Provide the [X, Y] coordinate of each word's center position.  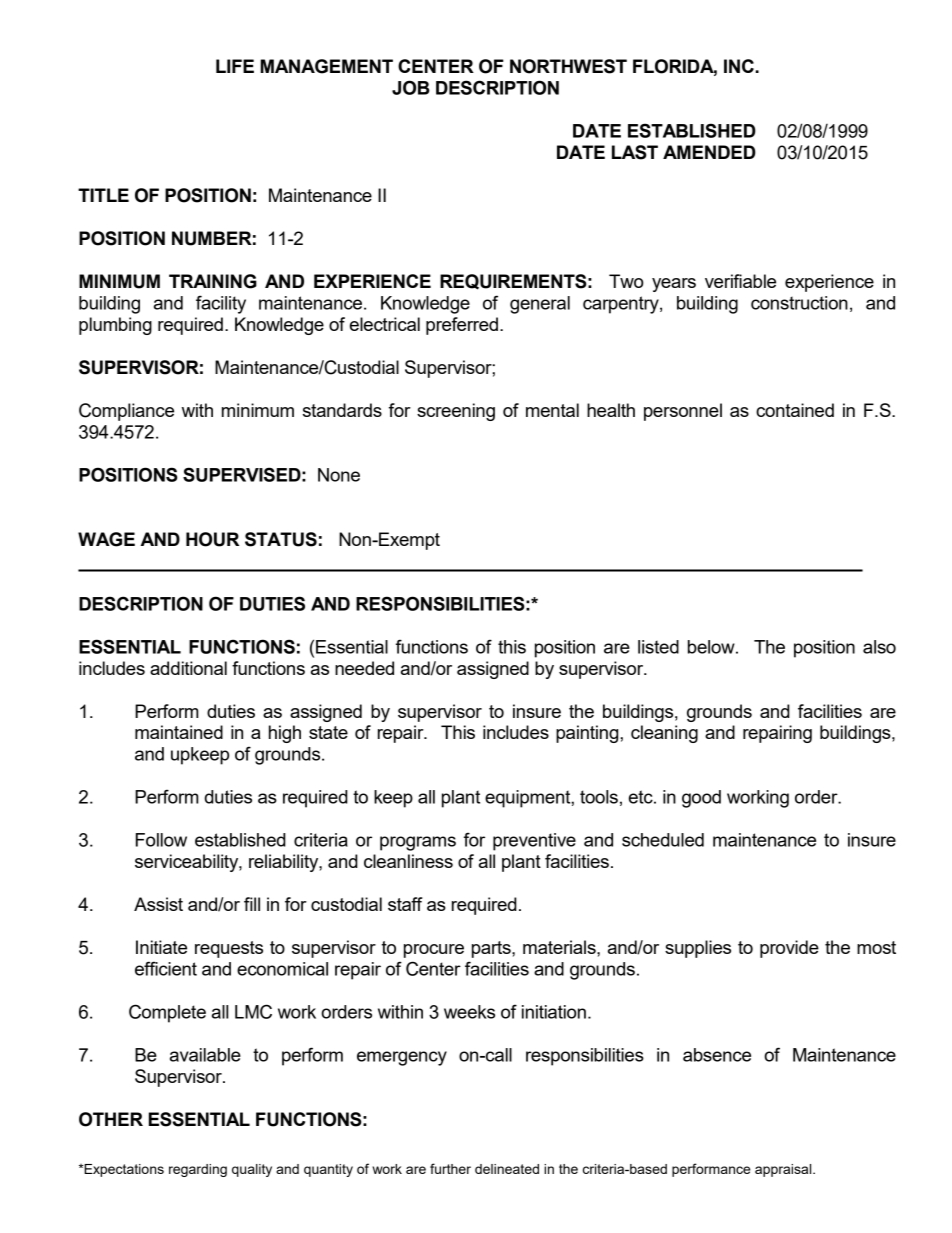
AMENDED [709, 152]
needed [364, 668]
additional [188, 668]
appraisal [784, 1170]
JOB [411, 87]
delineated [507, 1169]
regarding [198, 1170]
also [879, 647]
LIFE [235, 66]
